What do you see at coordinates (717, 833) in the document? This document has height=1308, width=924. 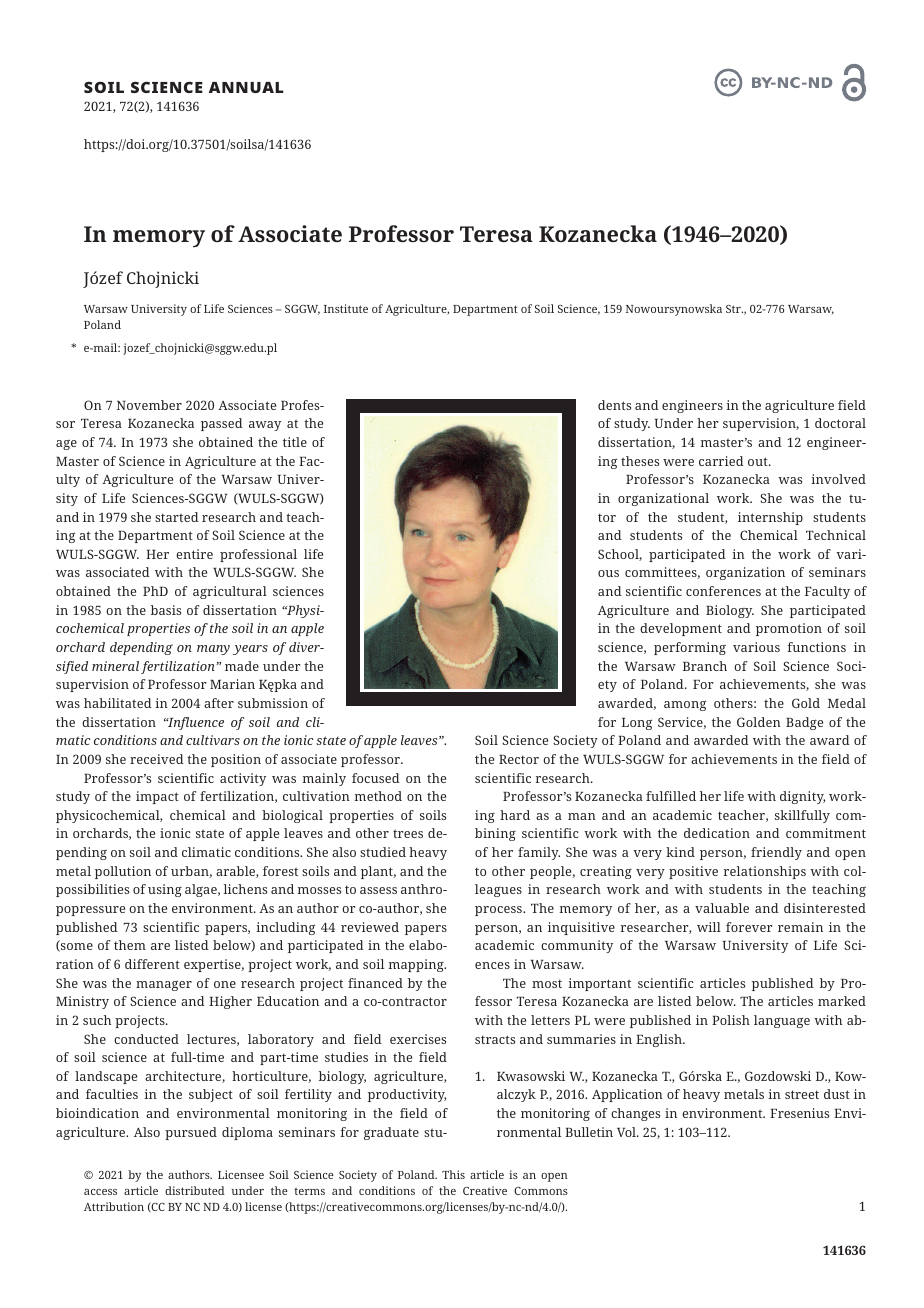 I see `dedication` at bounding box center [717, 833].
